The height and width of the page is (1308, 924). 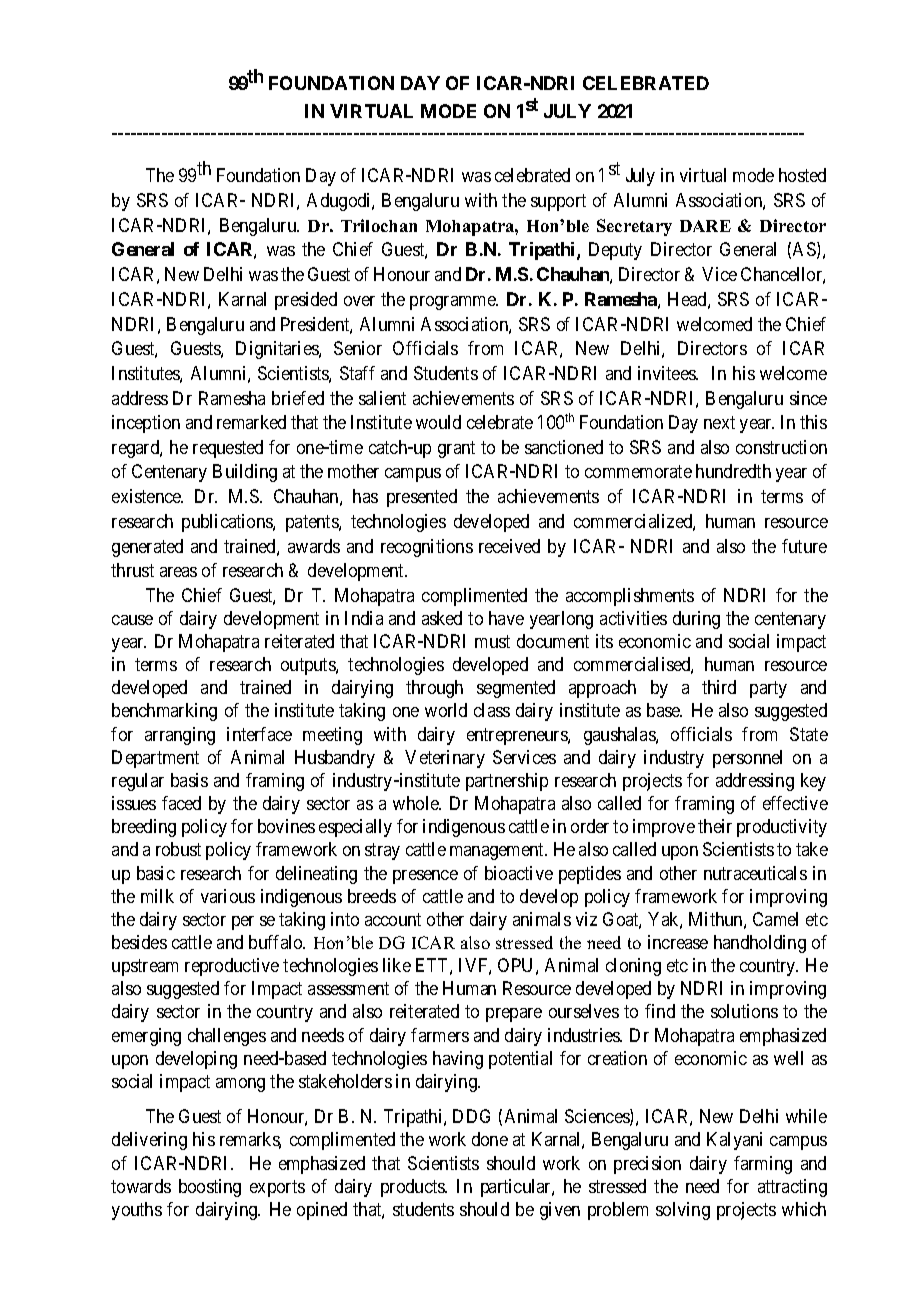 I want to click on robust, so click(x=178, y=849).
